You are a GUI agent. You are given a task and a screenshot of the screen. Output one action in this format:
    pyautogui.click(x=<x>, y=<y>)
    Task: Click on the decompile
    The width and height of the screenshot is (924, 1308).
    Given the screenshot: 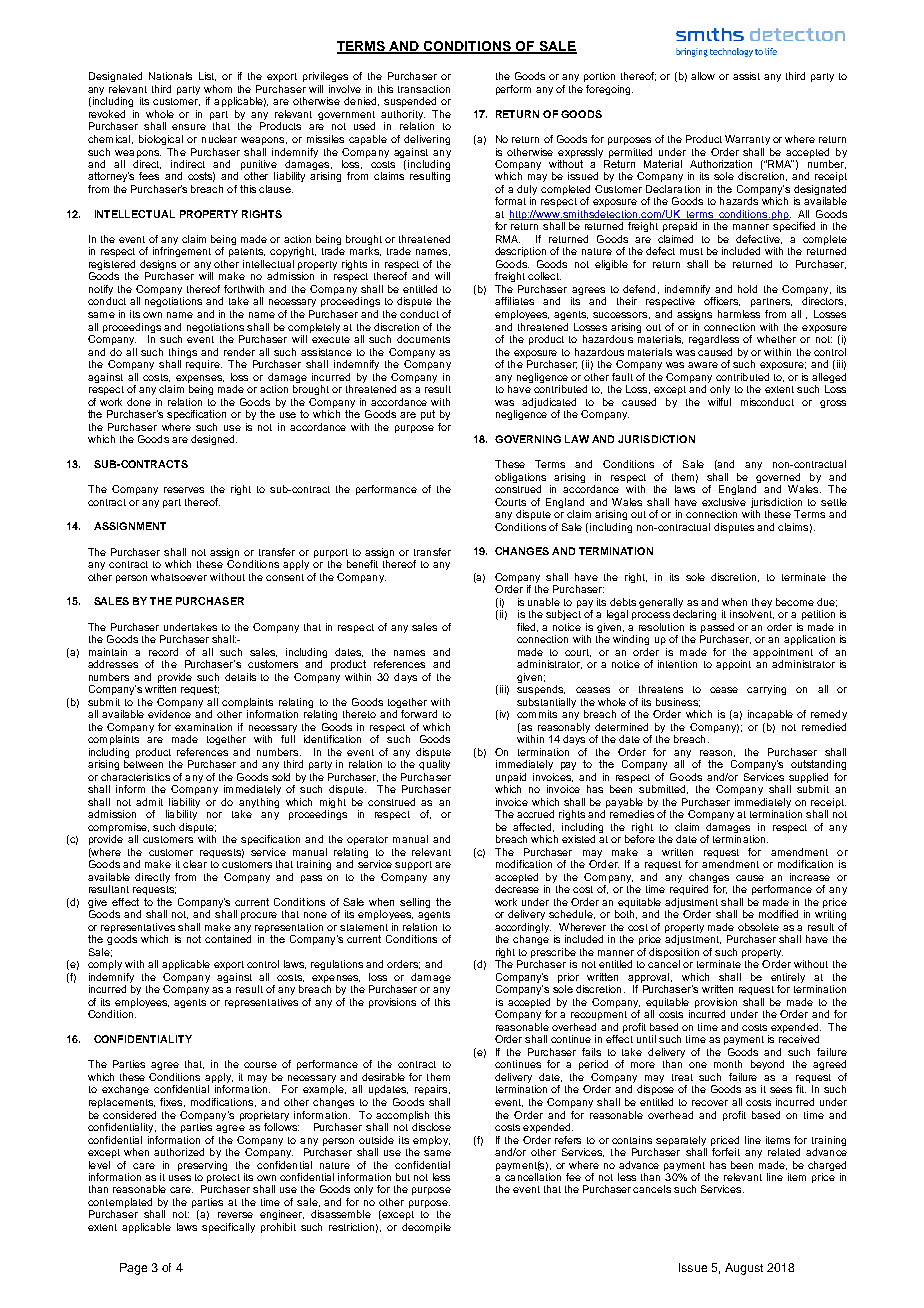 What is the action you would take?
    pyautogui.click(x=426, y=1228)
